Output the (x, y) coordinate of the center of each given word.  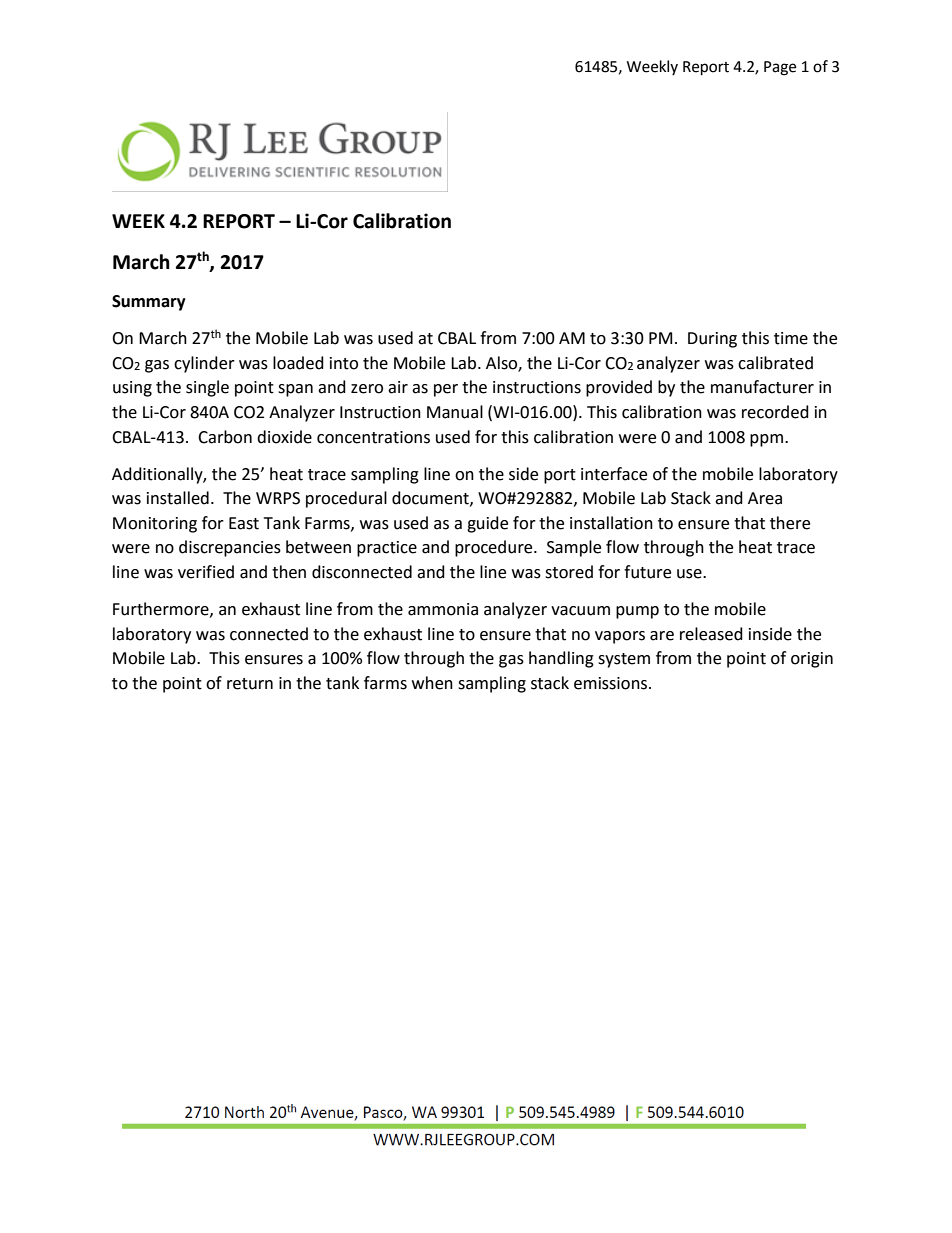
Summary (149, 303)
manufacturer (762, 387)
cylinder (204, 364)
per (446, 390)
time (791, 338)
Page (780, 68)
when (432, 683)
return (250, 684)
